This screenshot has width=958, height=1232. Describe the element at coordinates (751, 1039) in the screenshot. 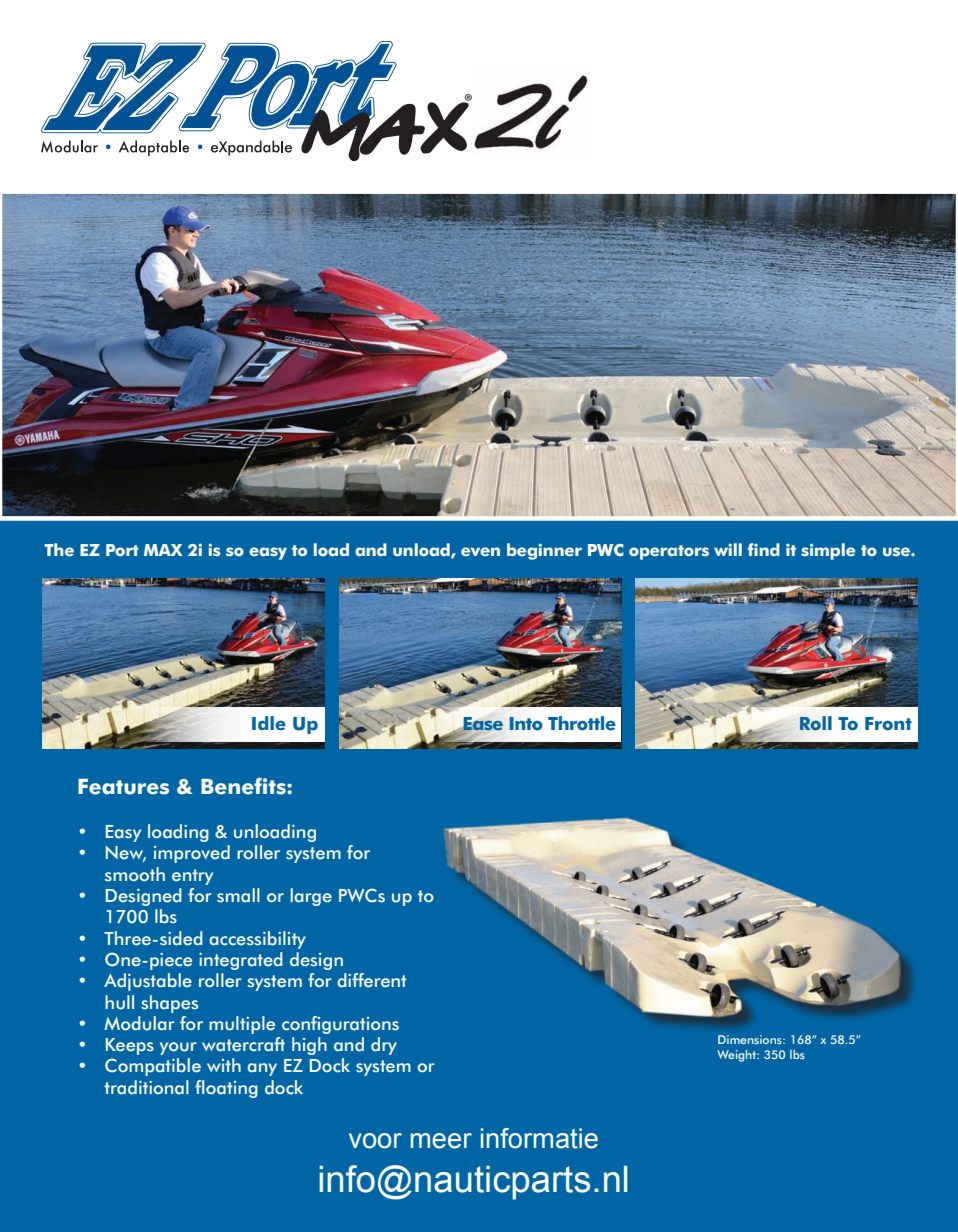

I see `Dimensions` at that location.
